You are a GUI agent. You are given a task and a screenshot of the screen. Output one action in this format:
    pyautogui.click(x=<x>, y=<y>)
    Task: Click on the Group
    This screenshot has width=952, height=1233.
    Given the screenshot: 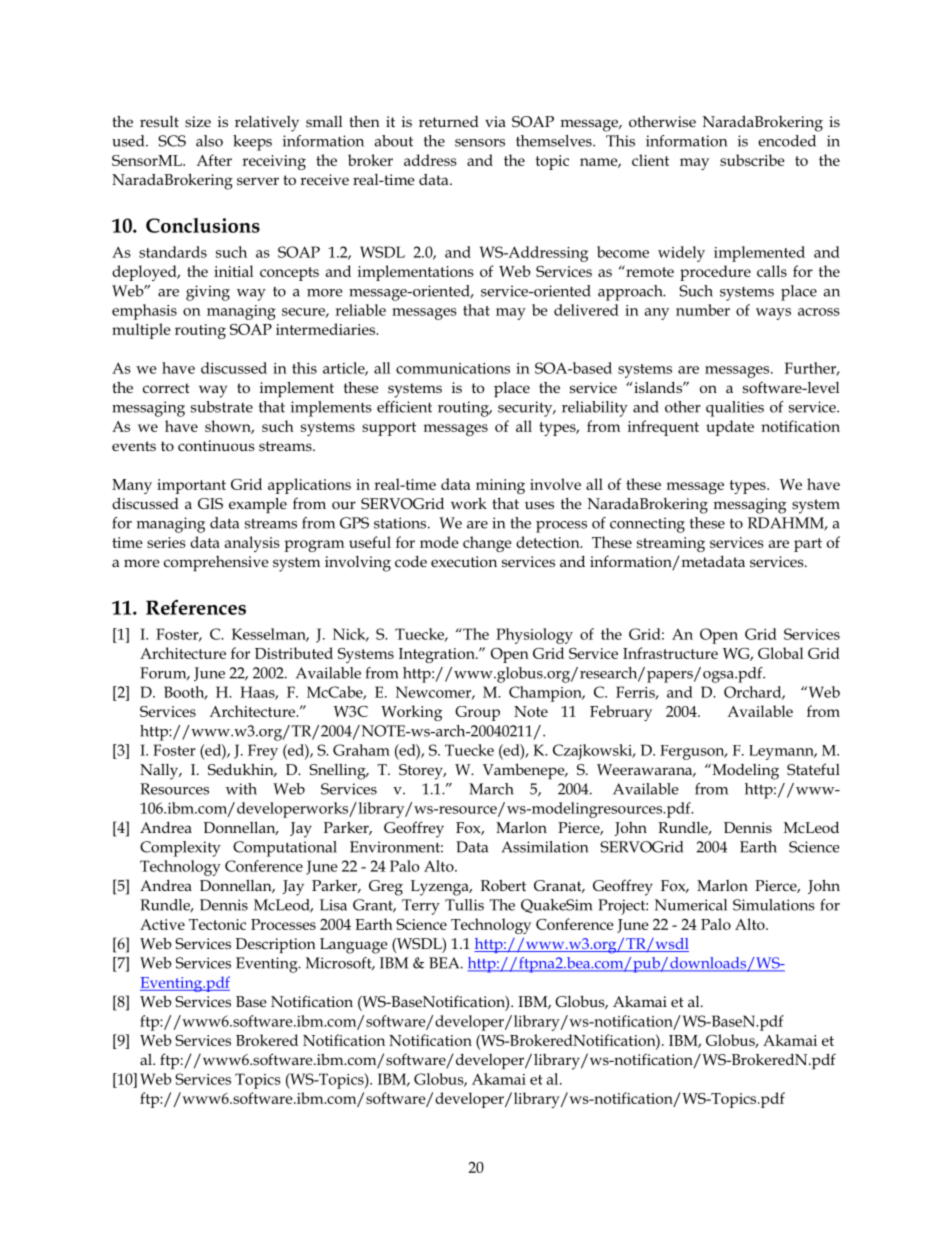 What is the action you would take?
    pyautogui.click(x=477, y=713)
